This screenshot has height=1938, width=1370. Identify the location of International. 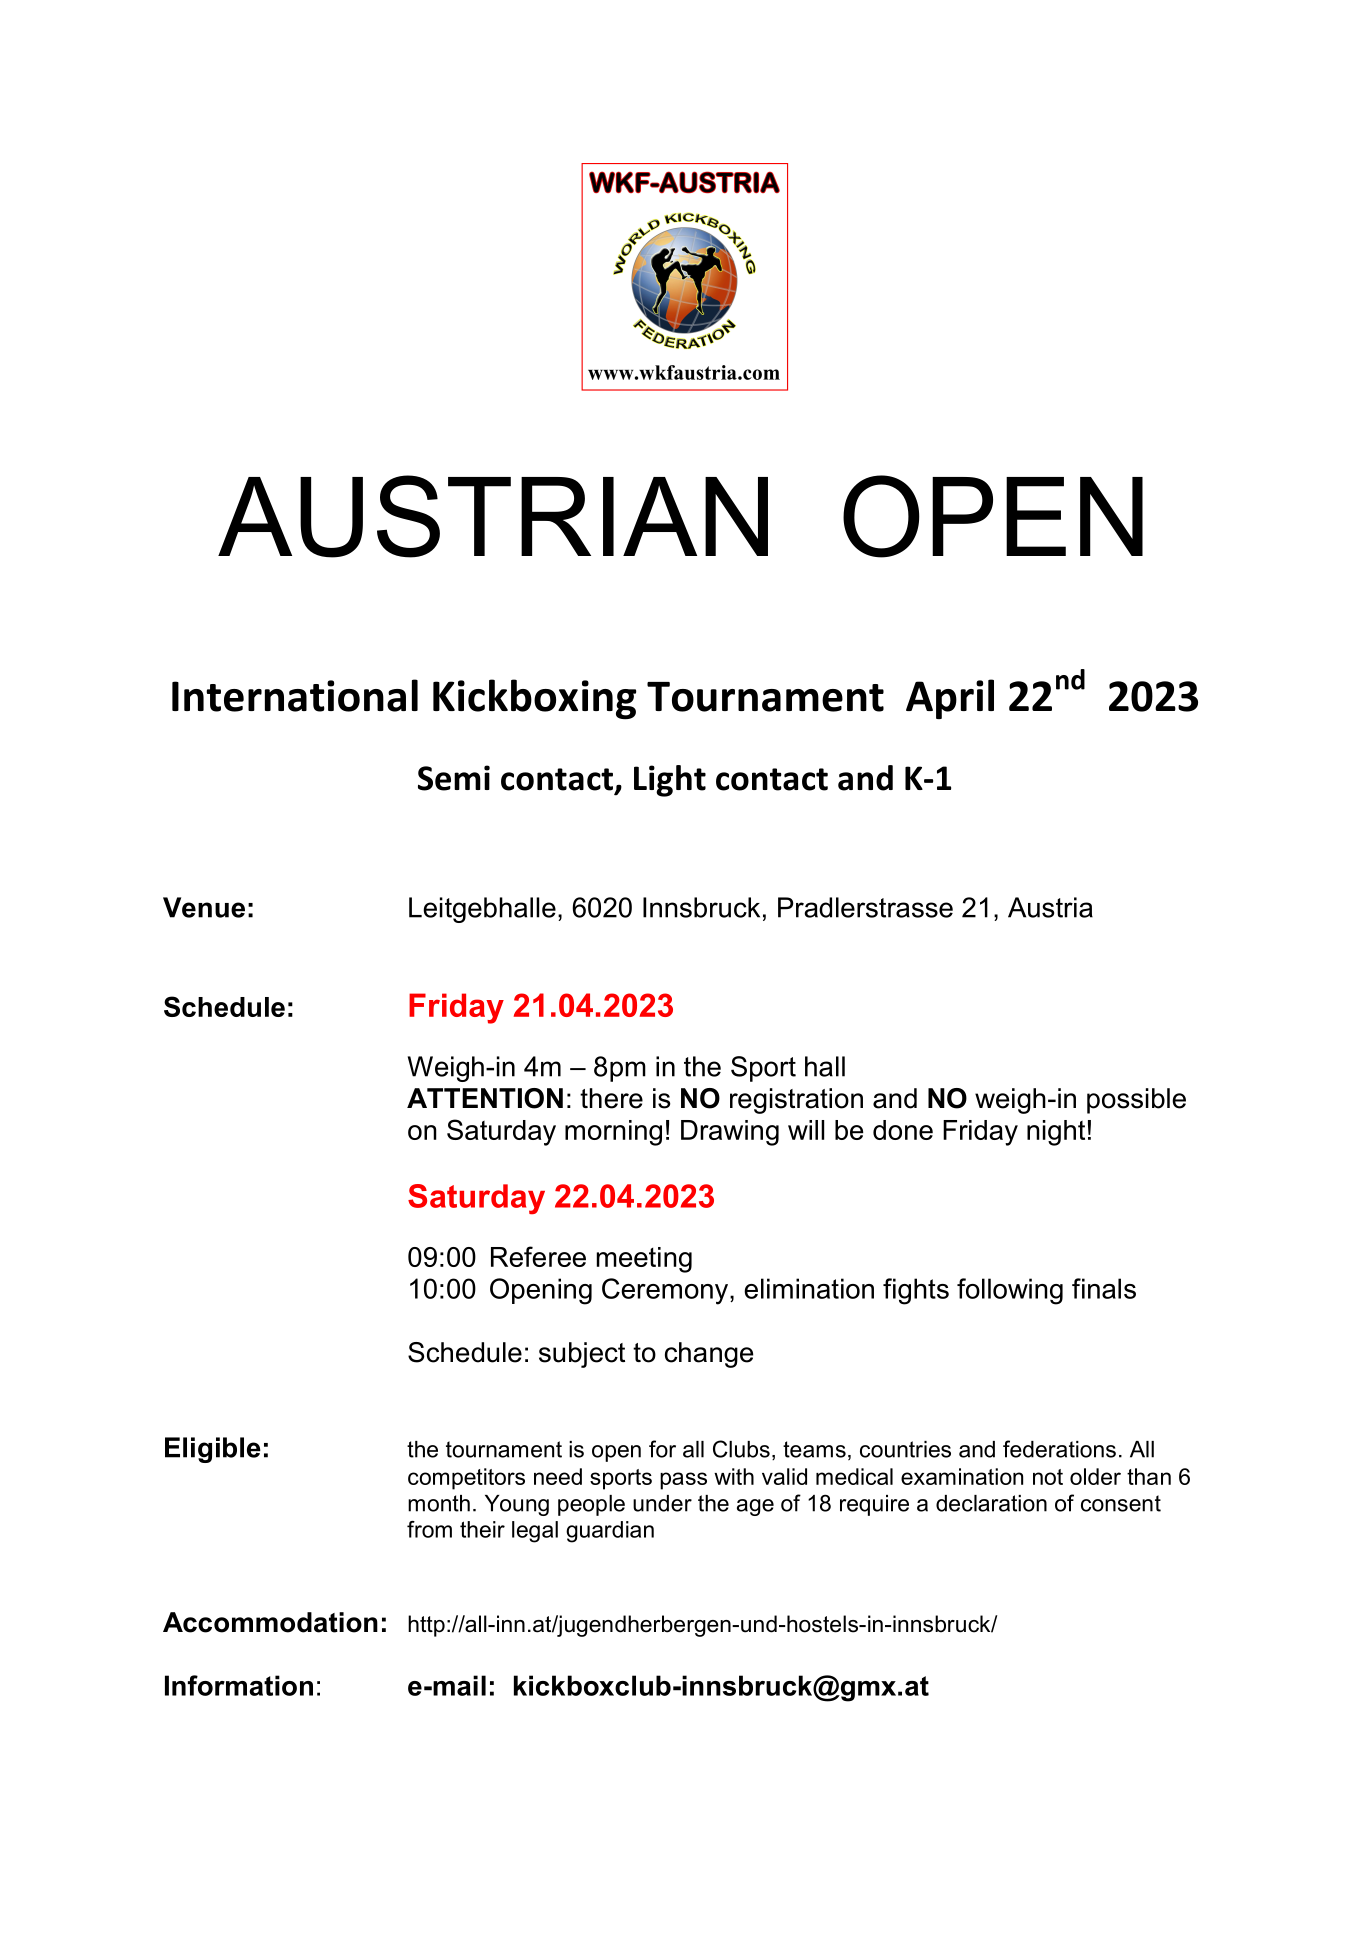
(295, 695).
